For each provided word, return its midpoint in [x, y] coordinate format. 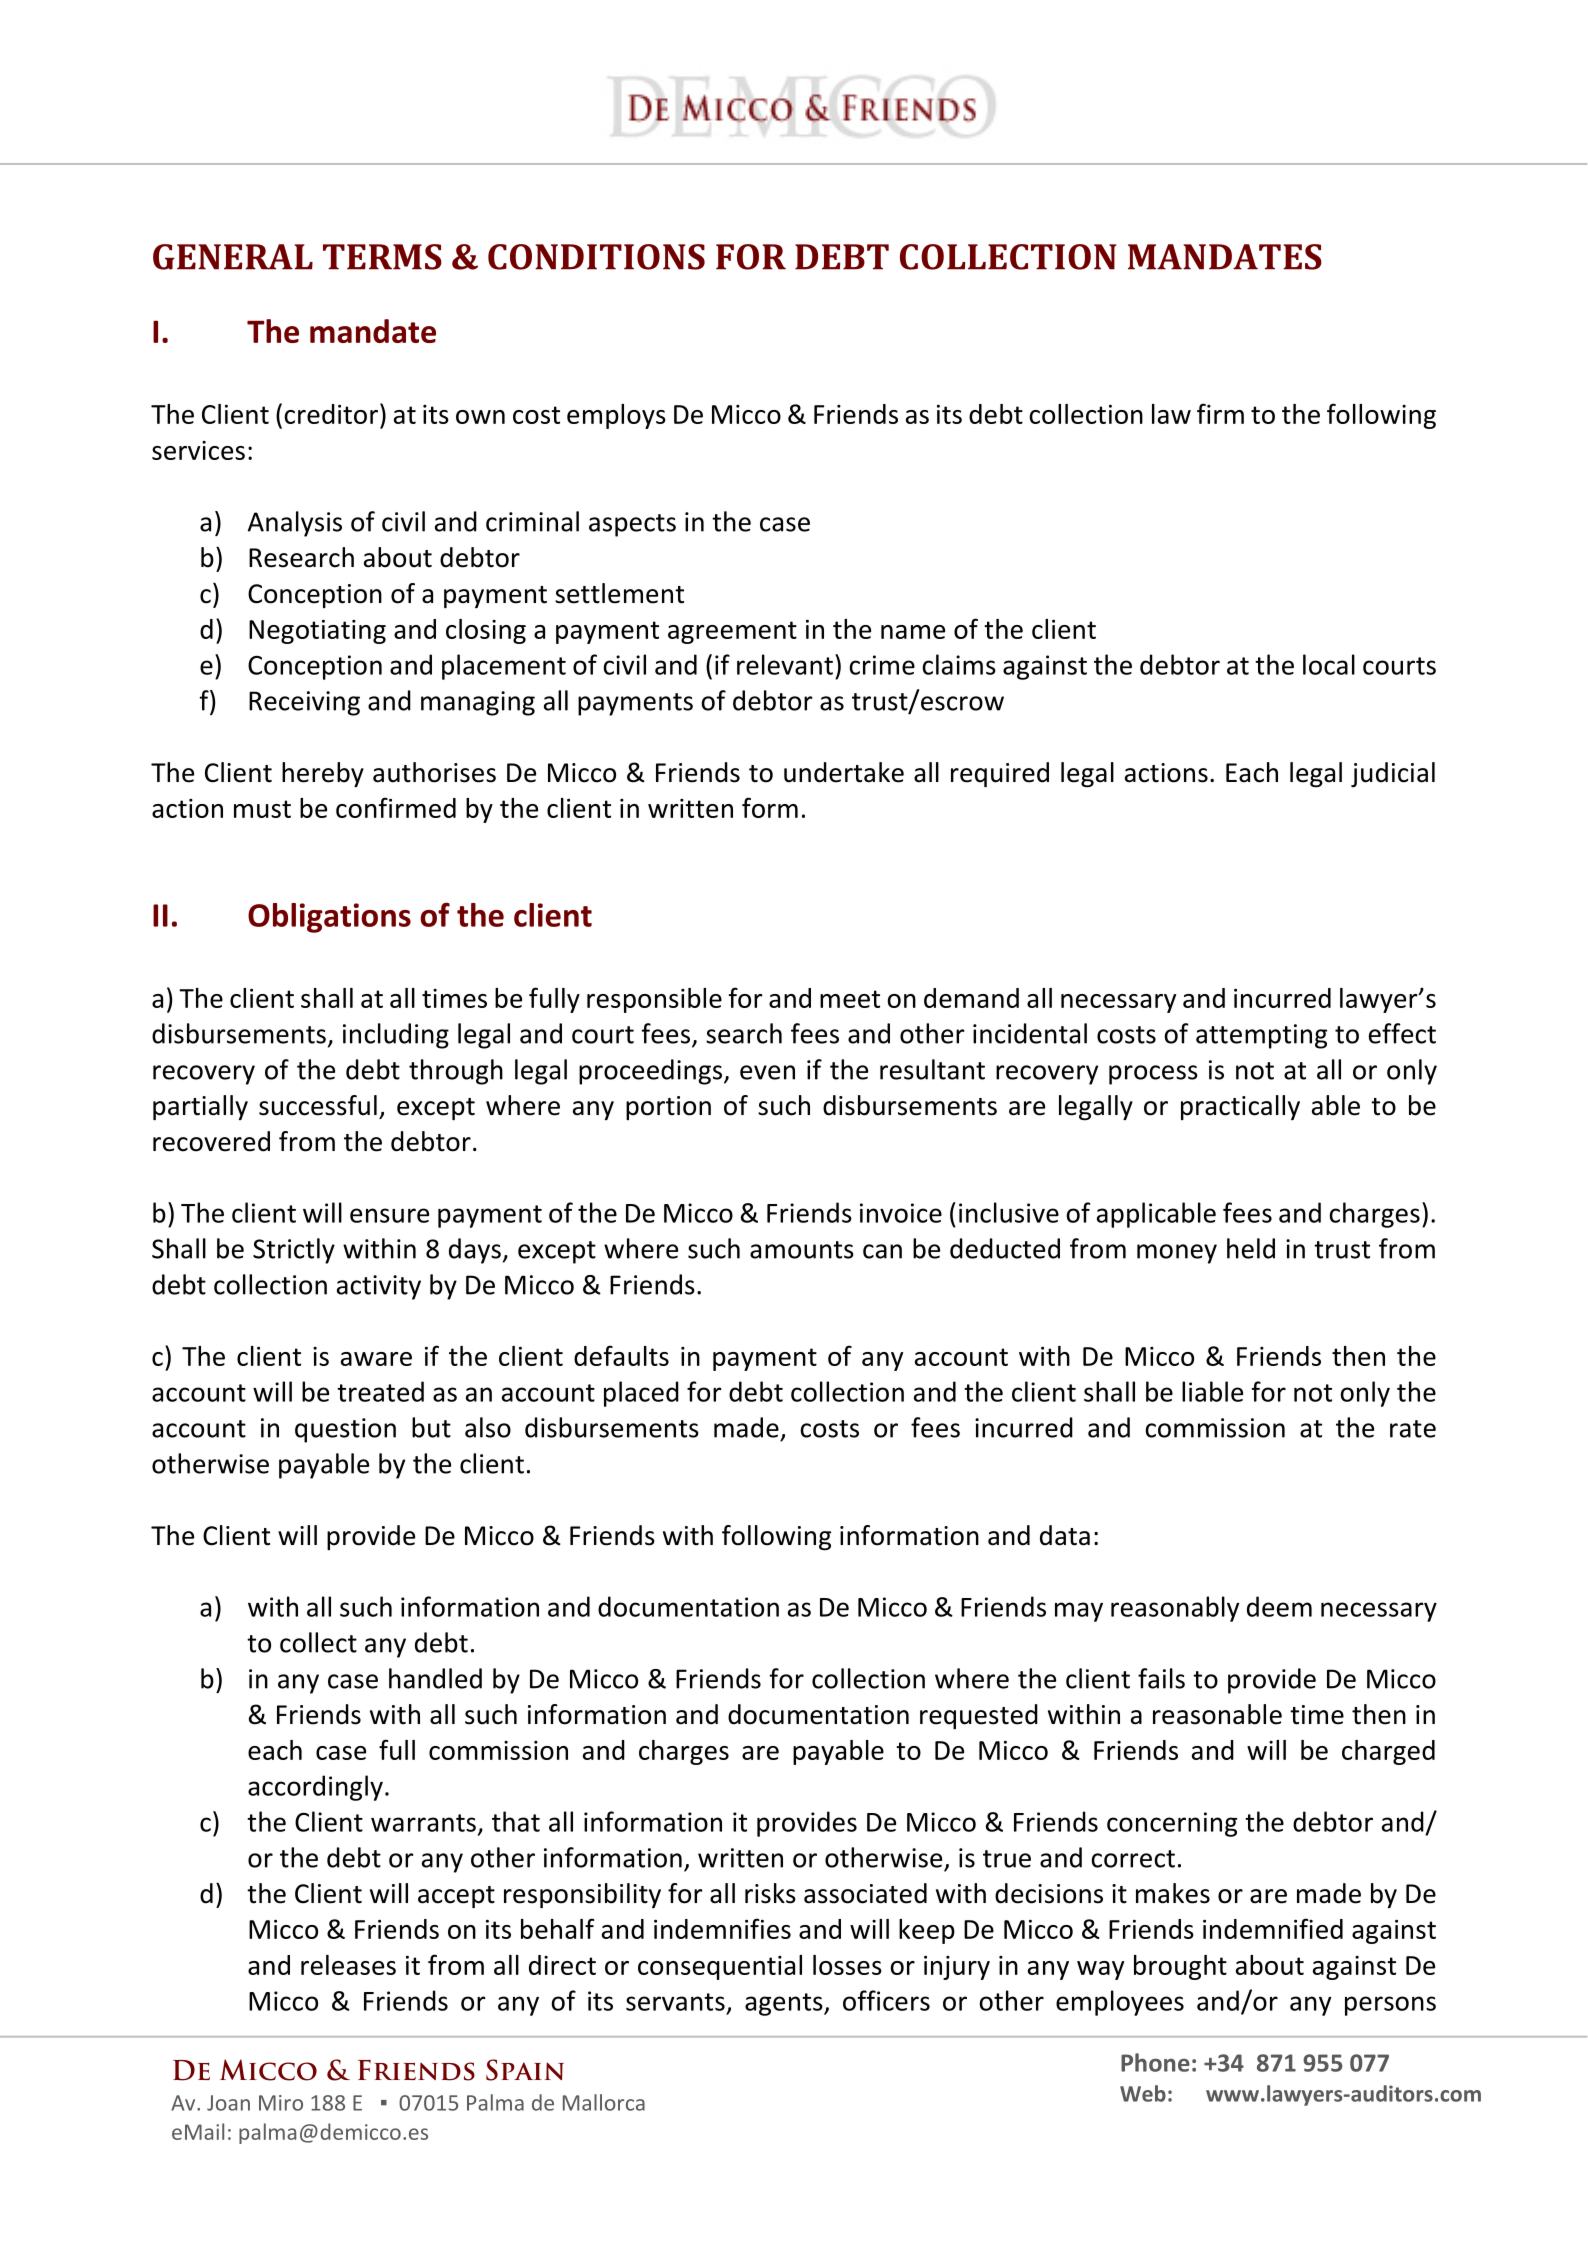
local [1329, 664]
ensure [389, 1215]
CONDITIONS [596, 257]
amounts [802, 1250]
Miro [281, 2103]
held [1251, 1248]
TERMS [382, 257]
